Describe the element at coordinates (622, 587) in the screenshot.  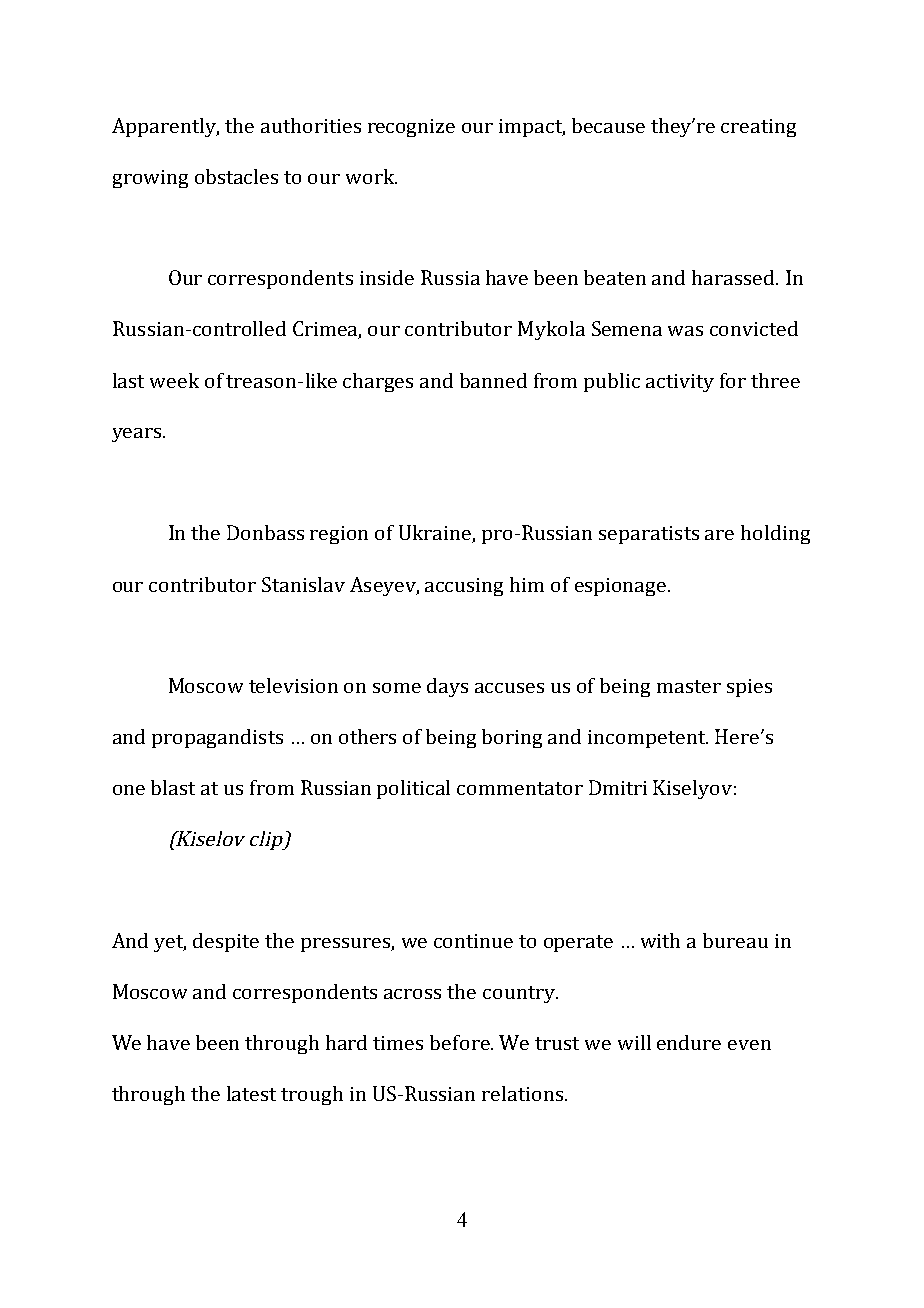
I see `espionage` at that location.
